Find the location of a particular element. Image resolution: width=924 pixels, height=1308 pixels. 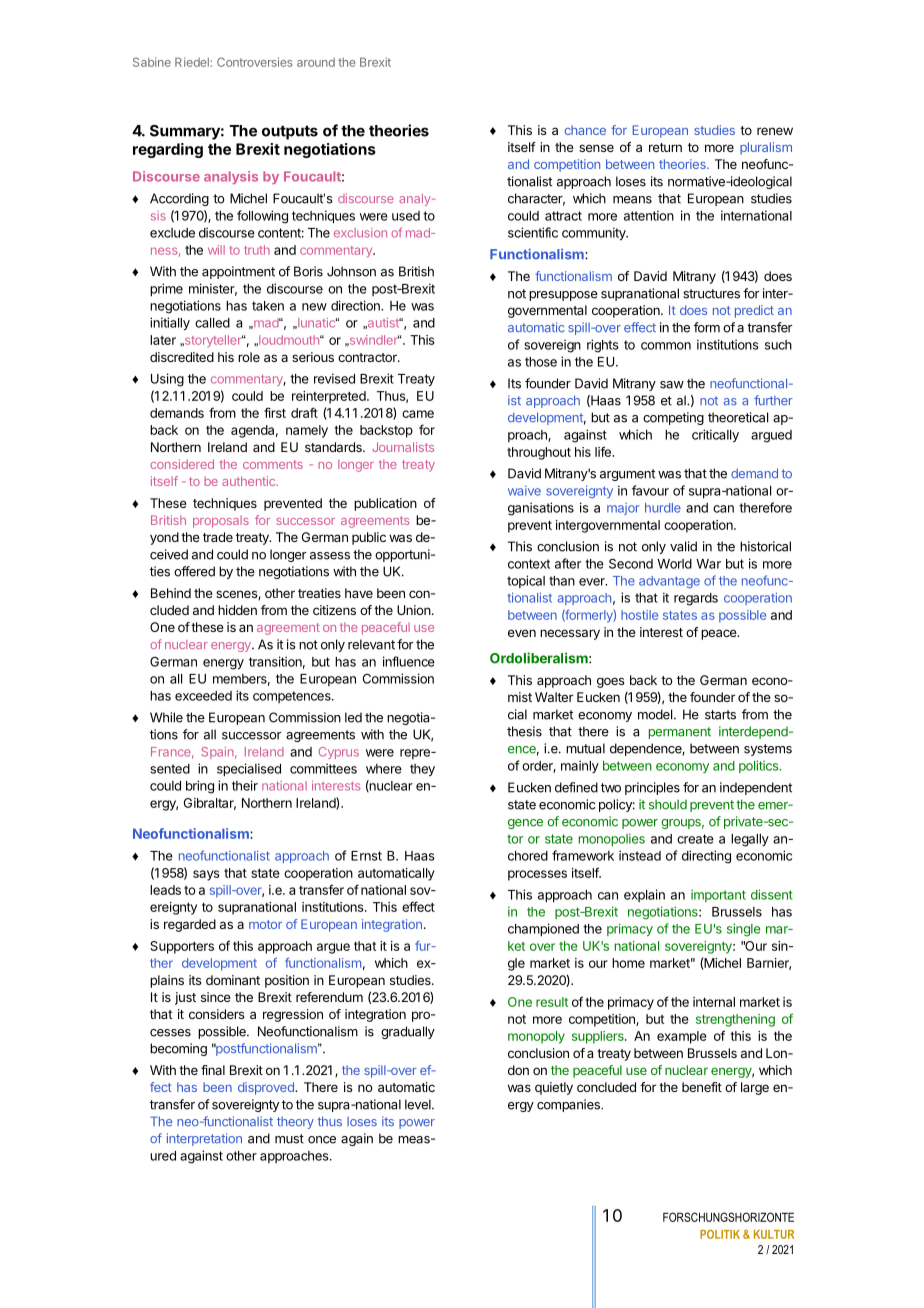

return is located at coordinates (665, 147).
